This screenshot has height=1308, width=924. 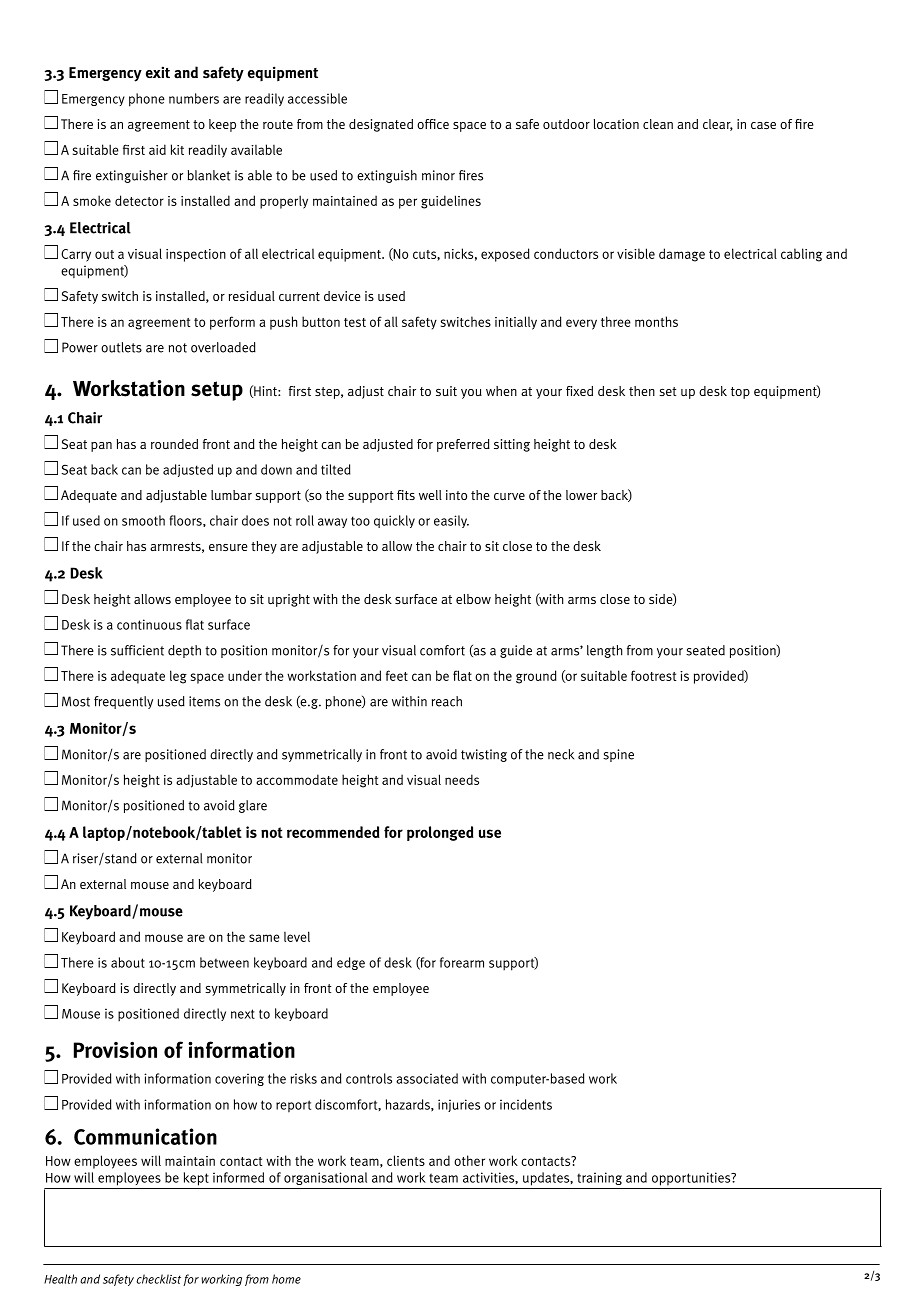 What do you see at coordinates (451, 521) in the screenshot?
I see `easily` at bounding box center [451, 521].
